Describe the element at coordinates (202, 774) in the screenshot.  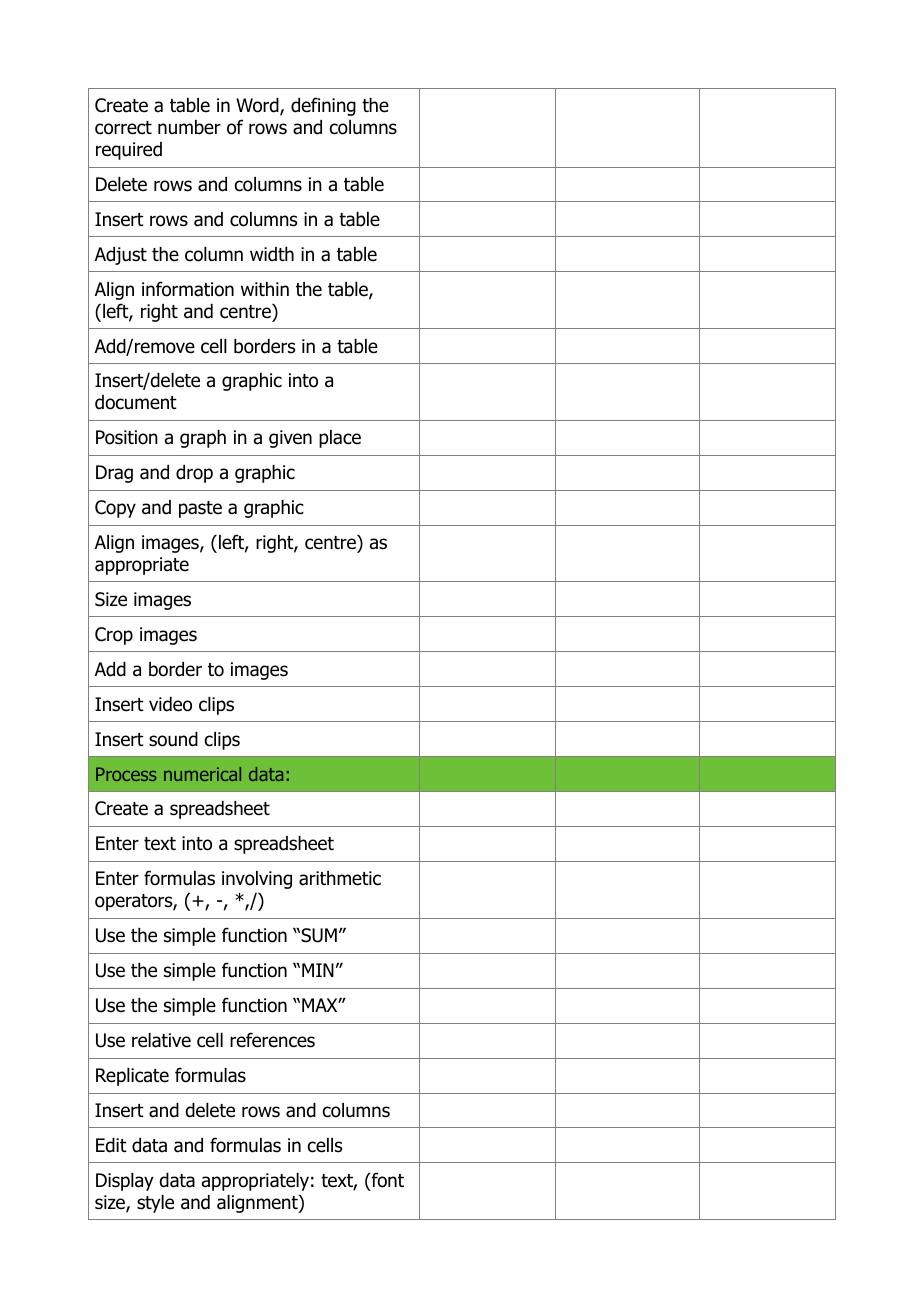
I see `numerical` at that location.
